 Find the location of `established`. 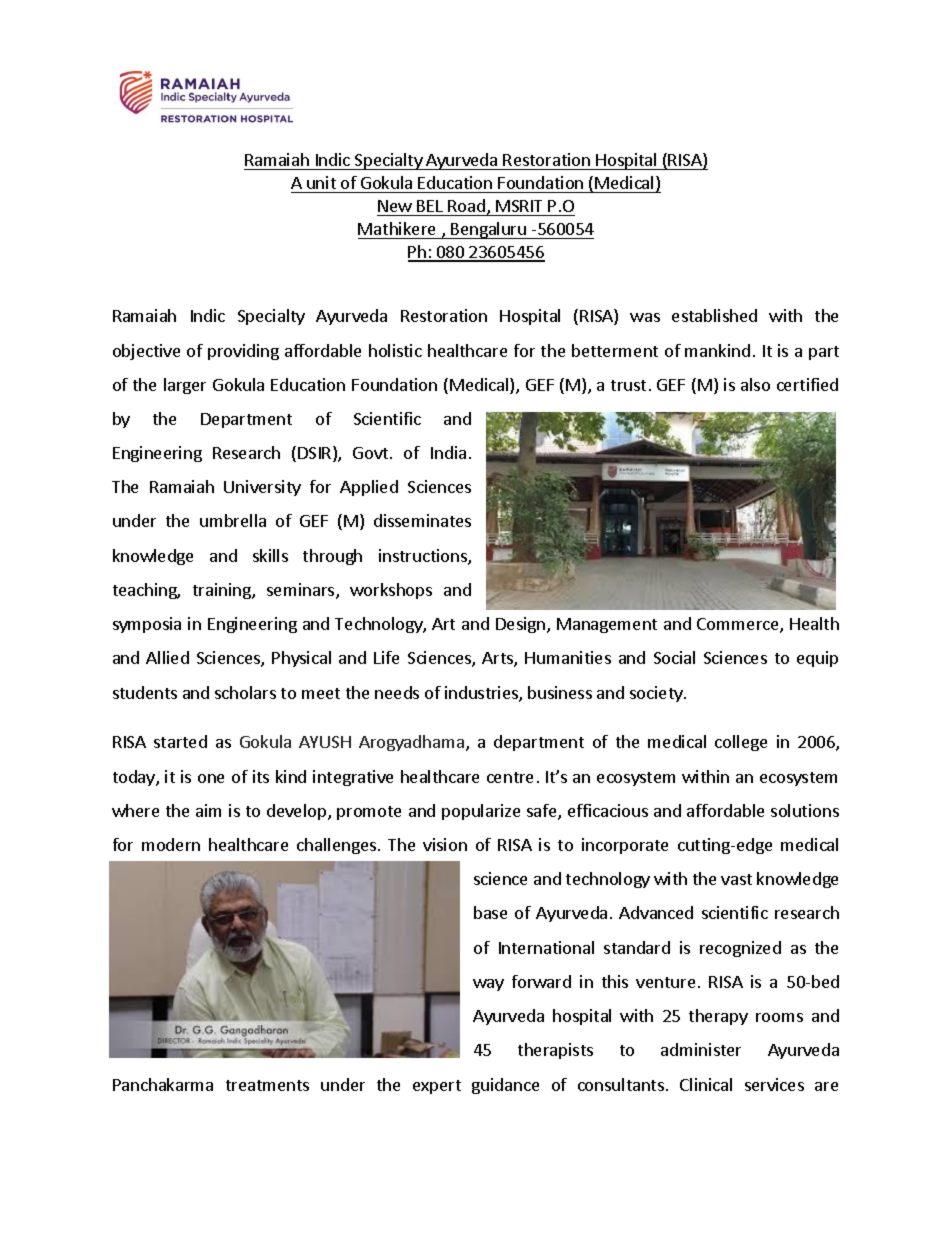

established is located at coordinates (714, 315).
